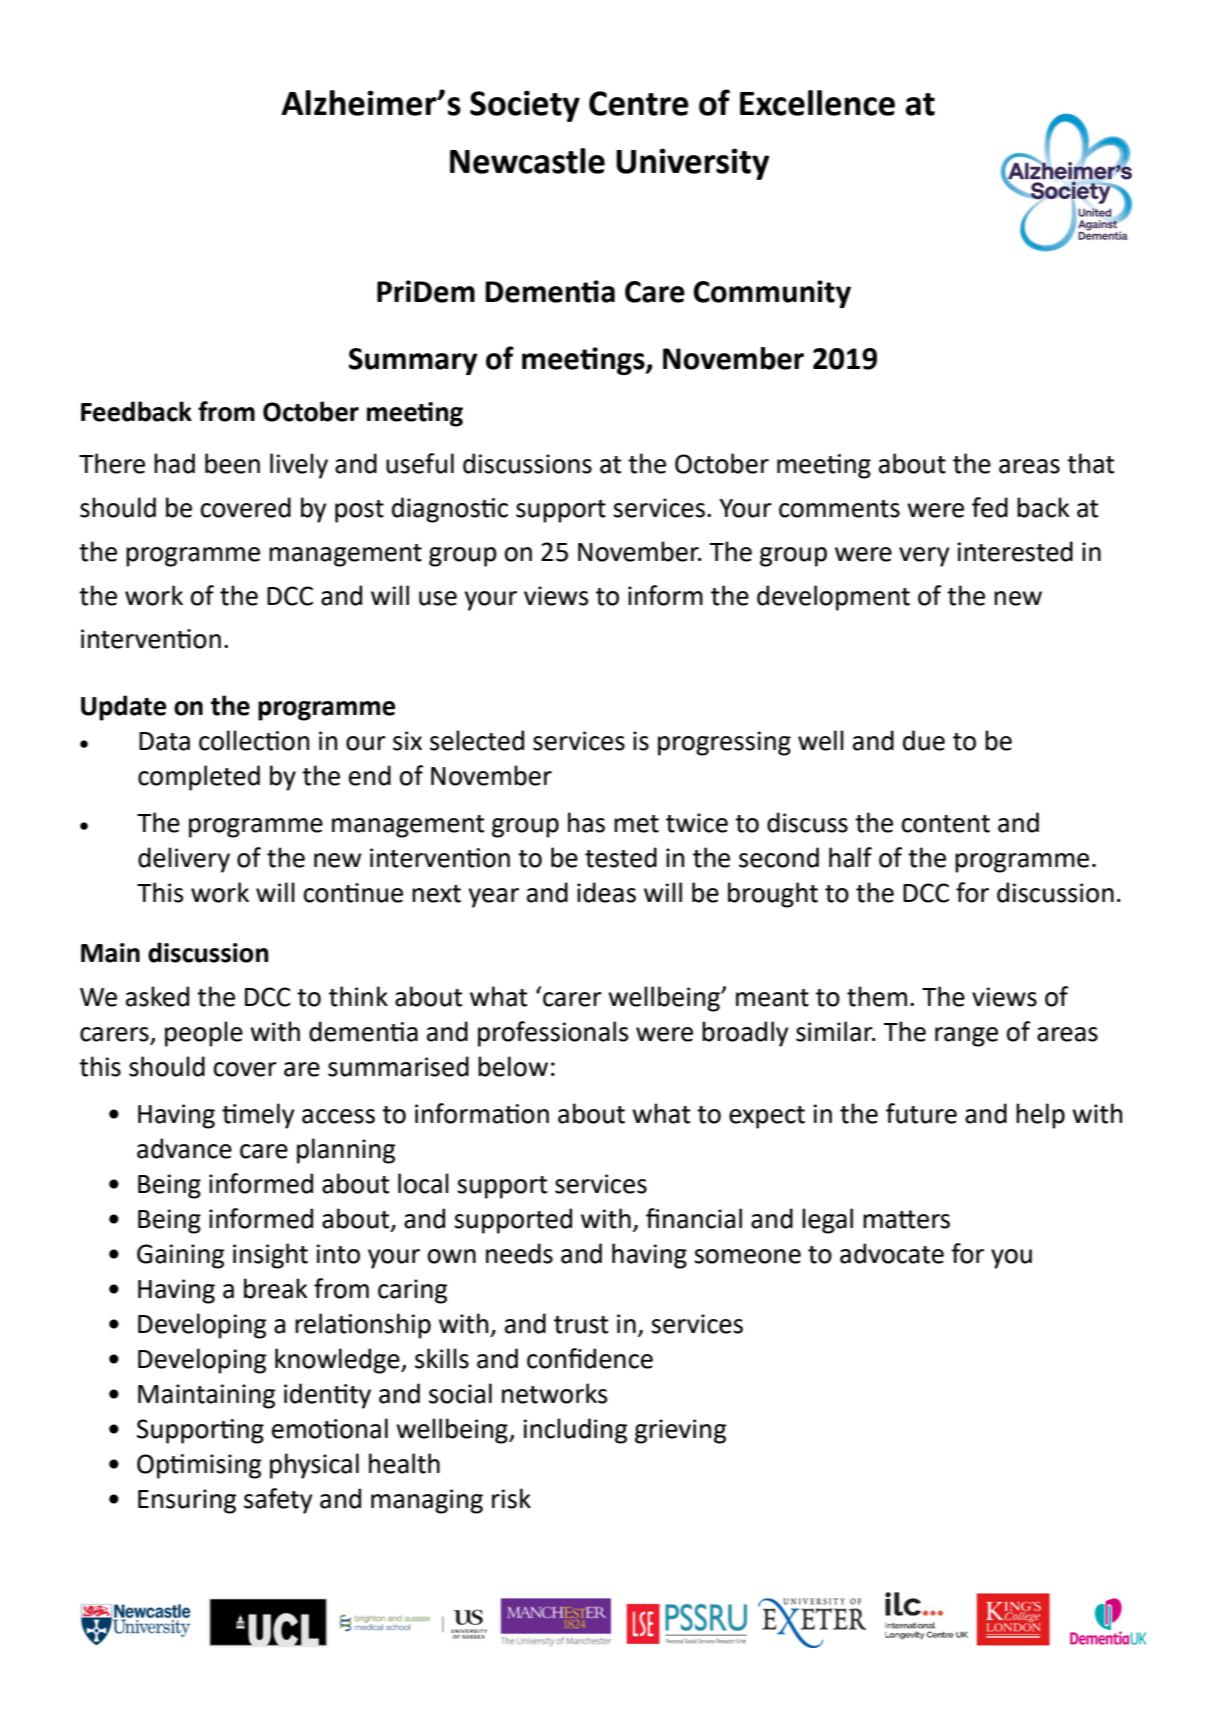 The width and height of the screenshot is (1220, 1725). Describe the element at coordinates (450, 510) in the screenshot. I see `diagnostic` at that location.
